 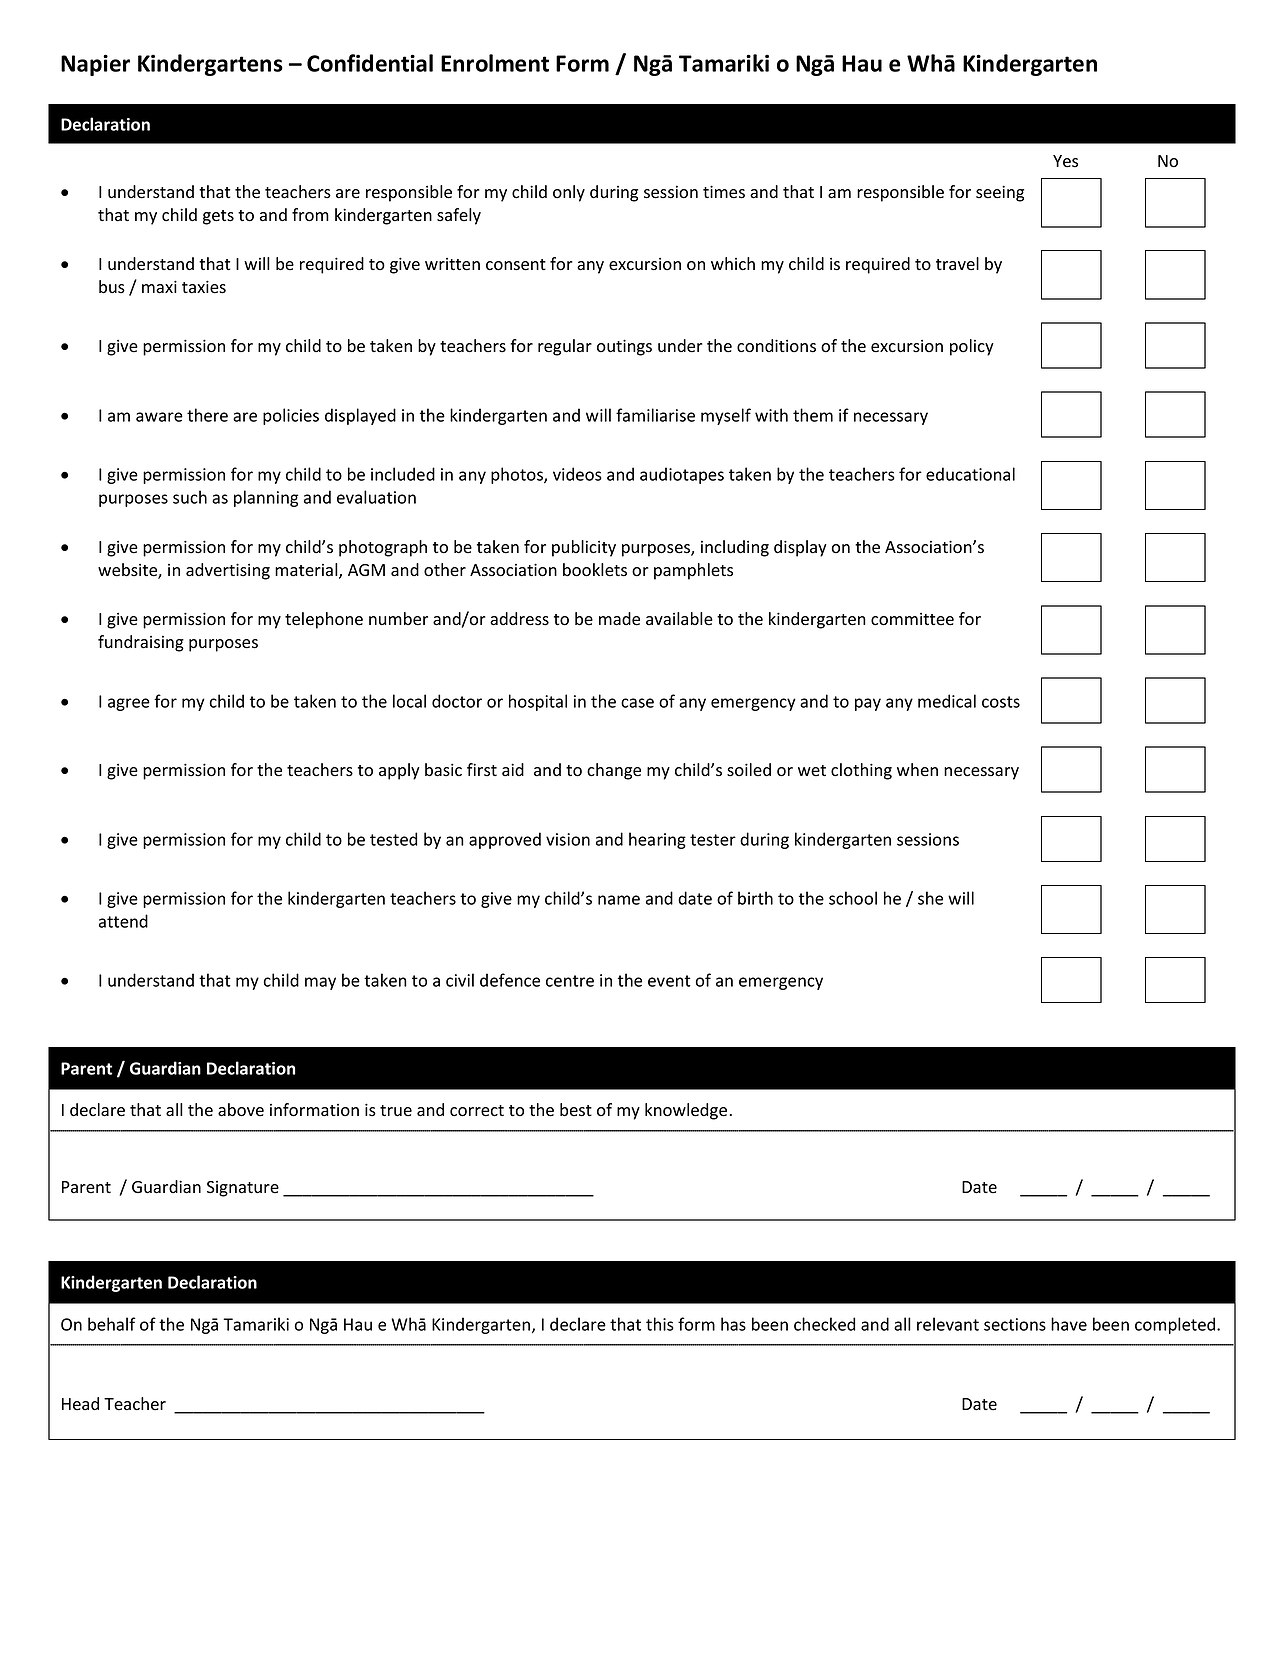 I want to click on Yes, so click(x=1065, y=161).
